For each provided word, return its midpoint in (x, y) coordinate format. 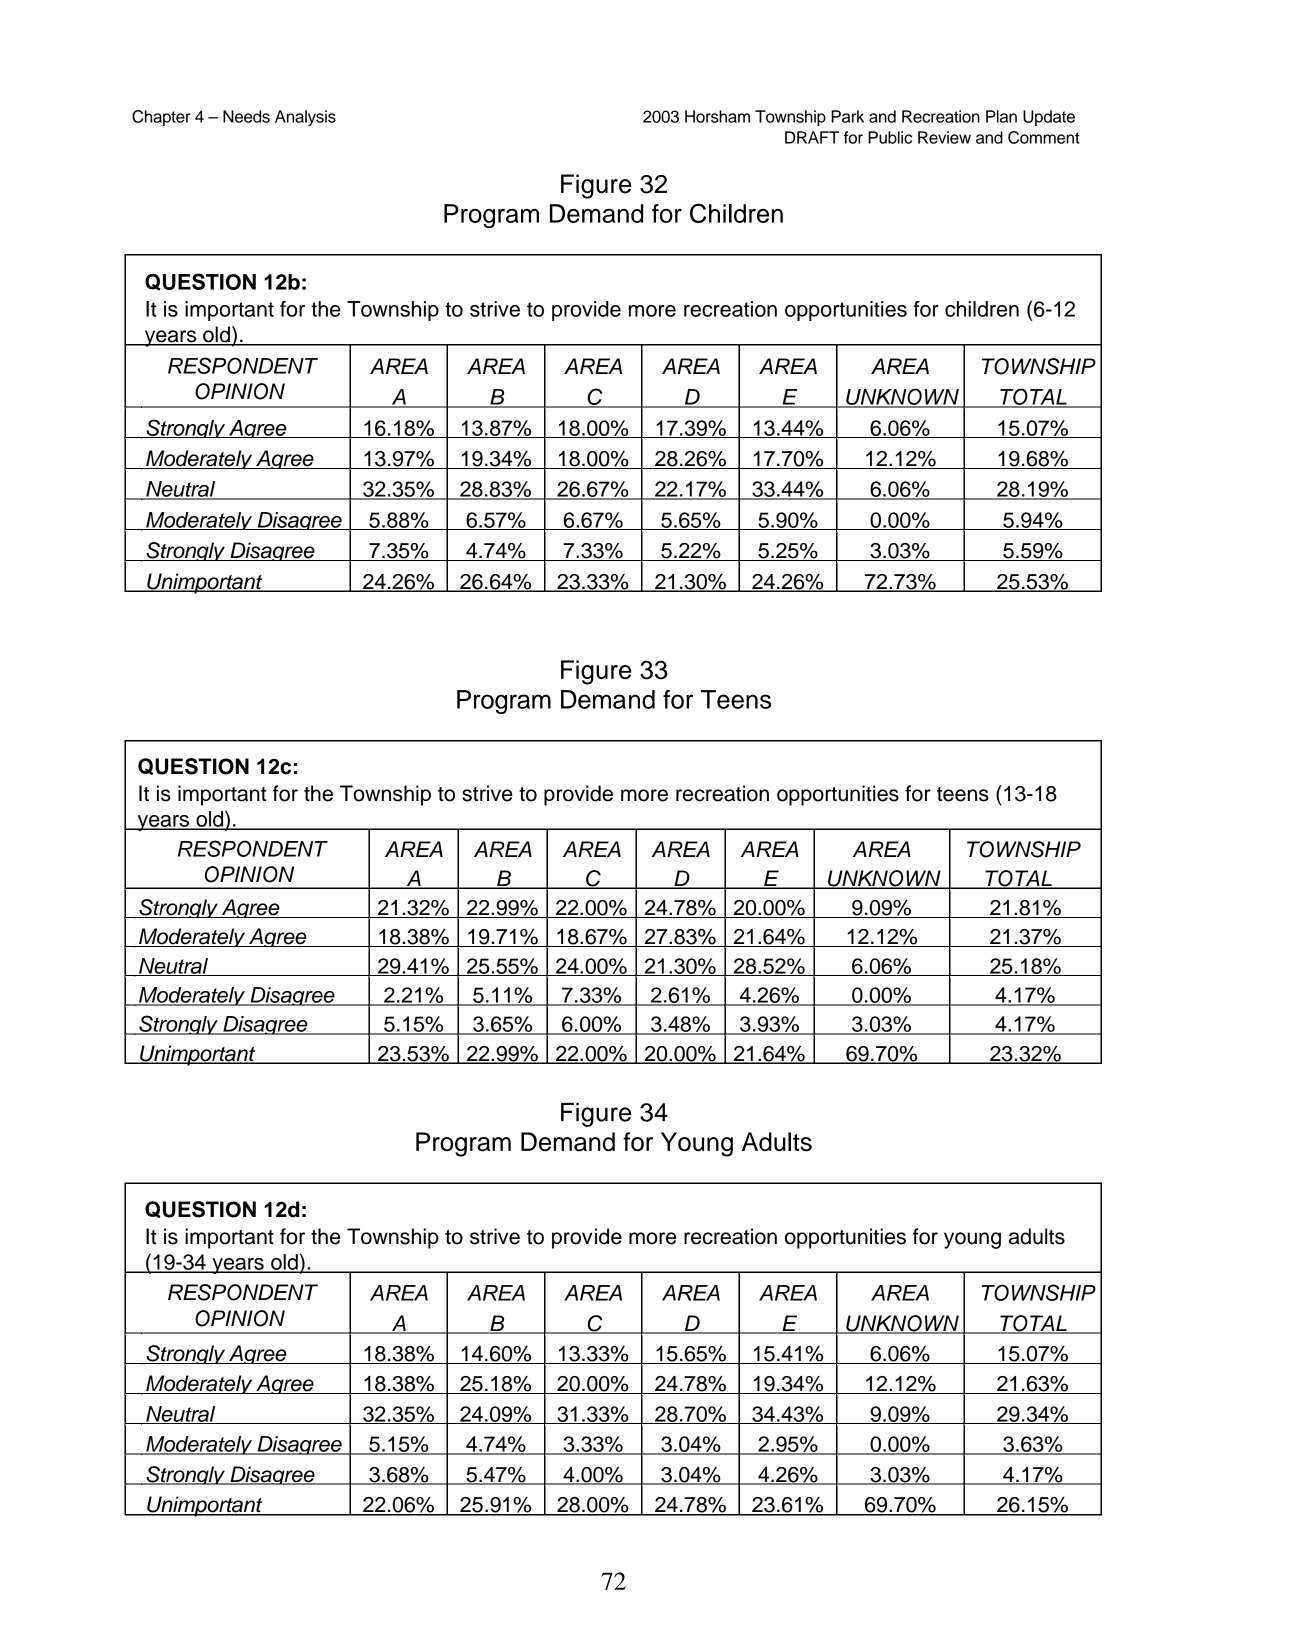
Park (847, 116)
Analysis (305, 118)
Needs (246, 116)
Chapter (161, 118)
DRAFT (812, 137)
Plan (1001, 116)
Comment (1044, 137)
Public (890, 137)
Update (1049, 118)
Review (944, 137)
